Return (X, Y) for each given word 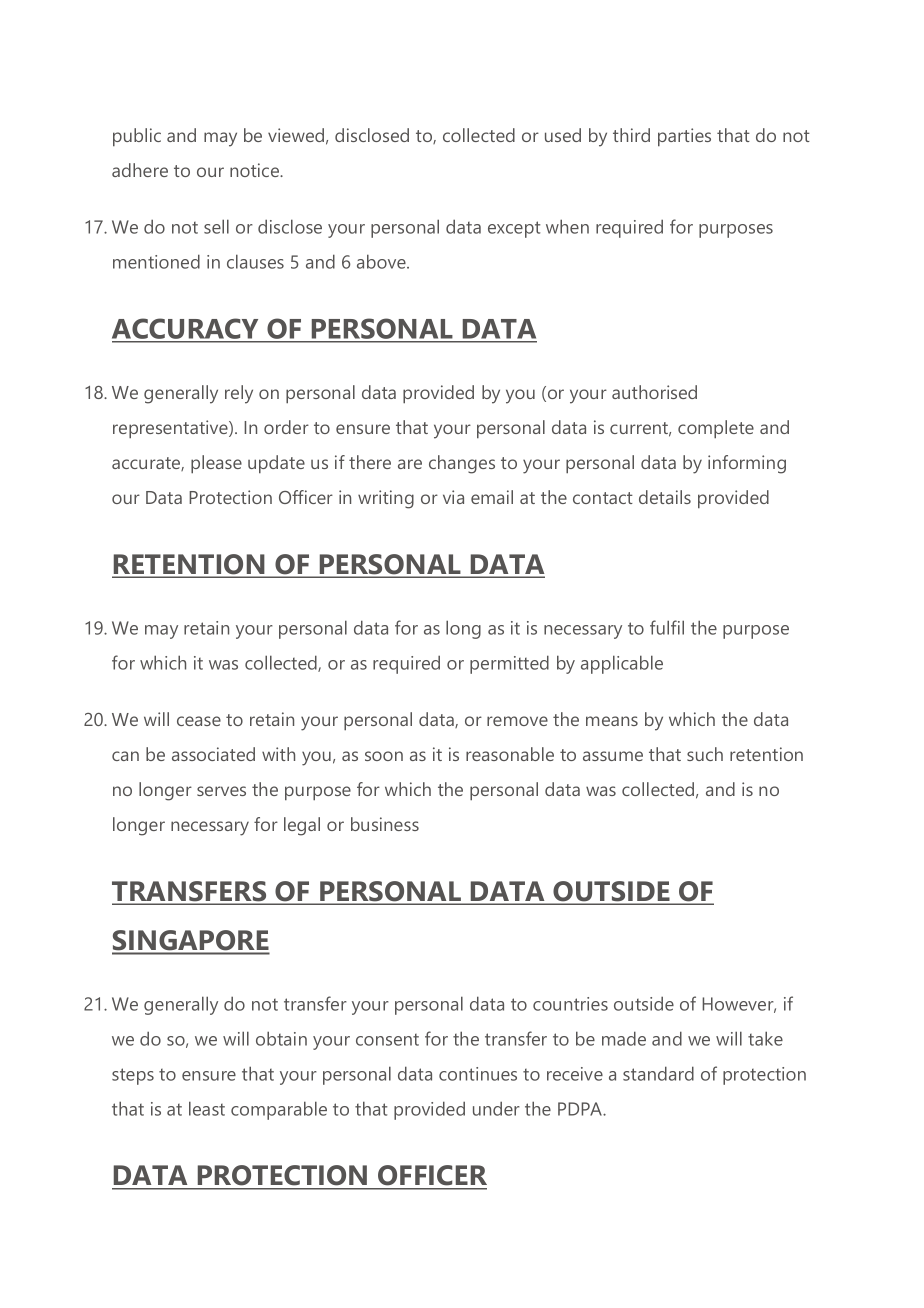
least (207, 1108)
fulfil (667, 627)
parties (684, 137)
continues (478, 1074)
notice (255, 170)
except (514, 229)
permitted (509, 664)
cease (199, 721)
